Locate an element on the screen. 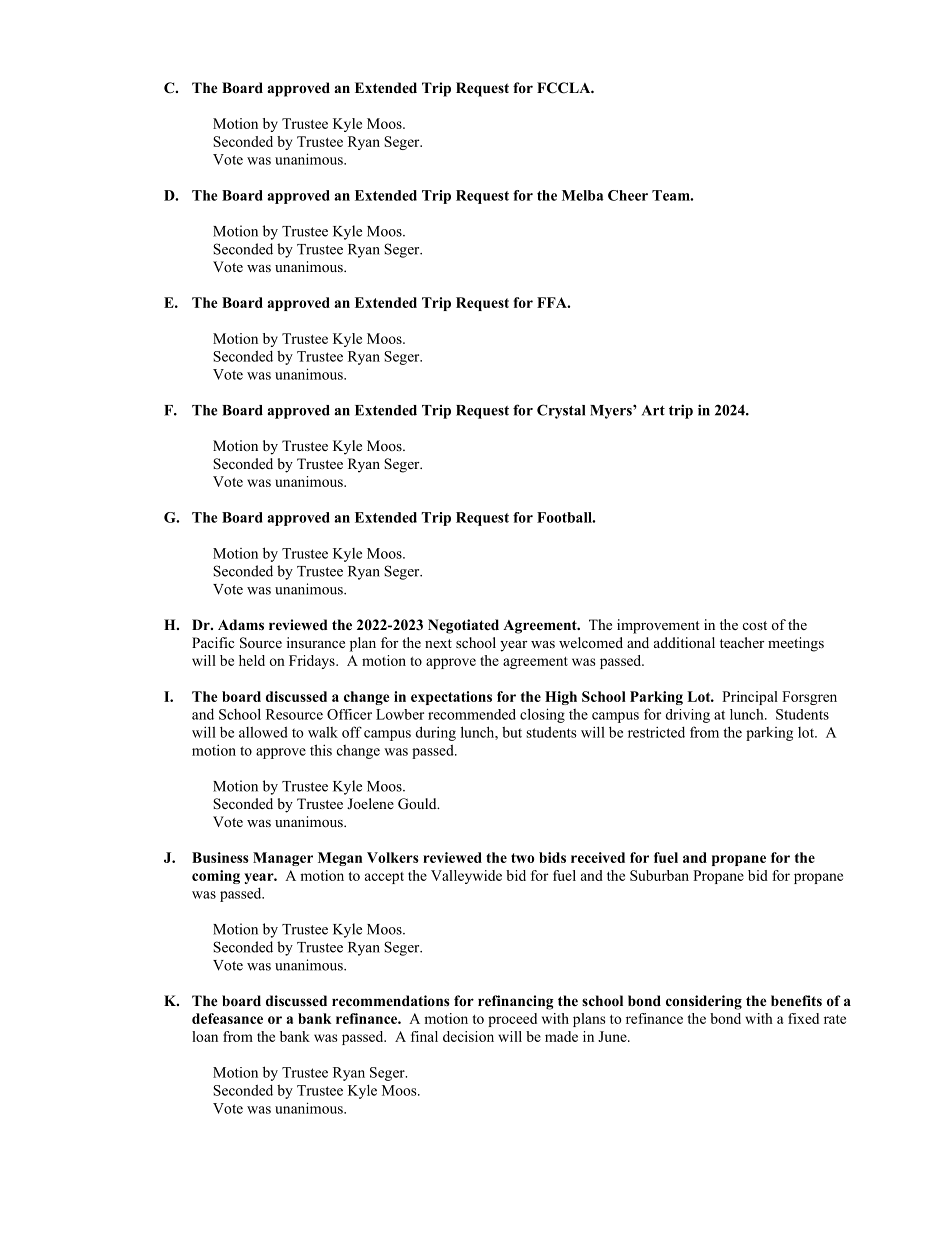 The height and width of the screenshot is (1233, 952). benefits is located at coordinates (796, 1000).
